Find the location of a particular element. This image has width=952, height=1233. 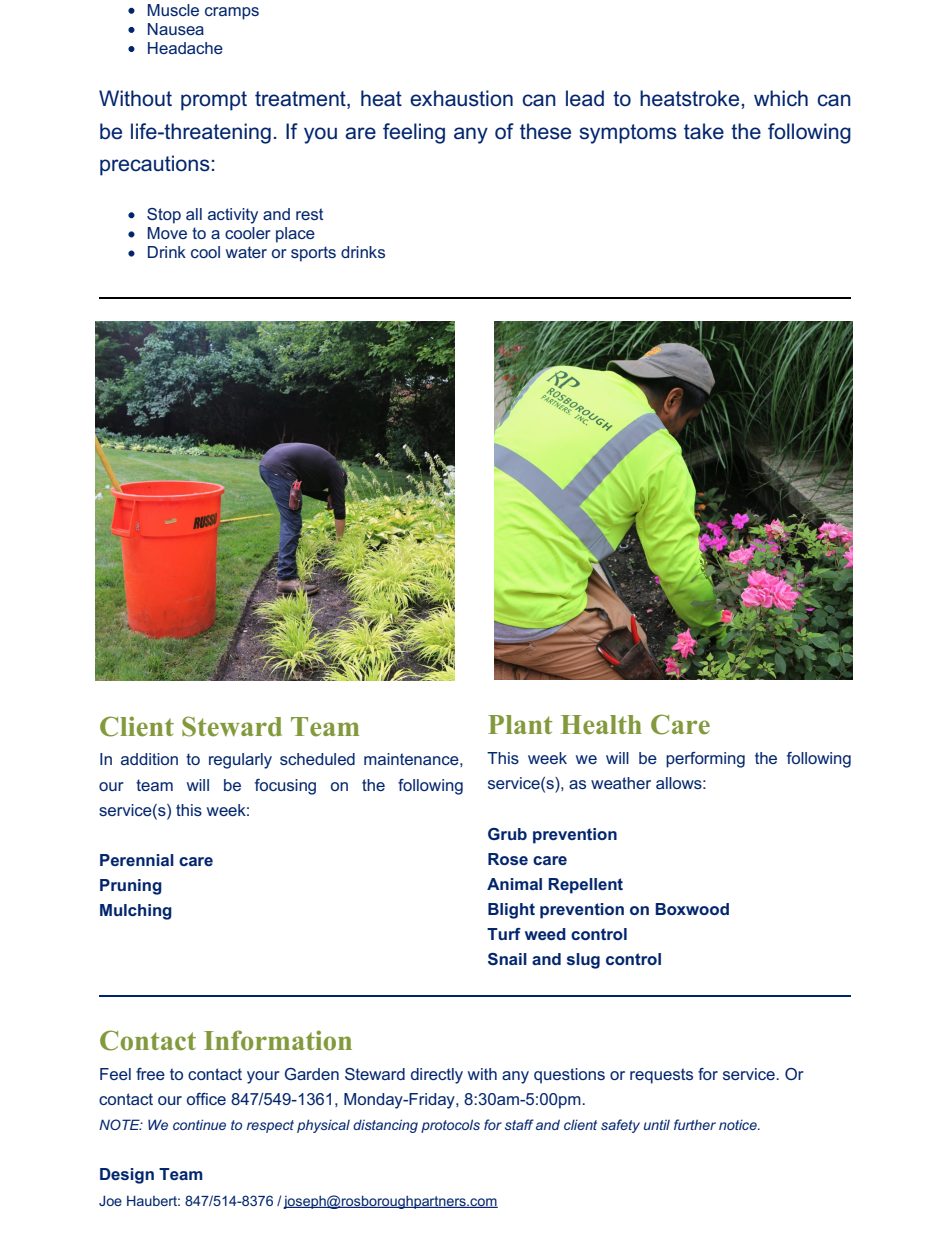

take is located at coordinates (704, 131).
